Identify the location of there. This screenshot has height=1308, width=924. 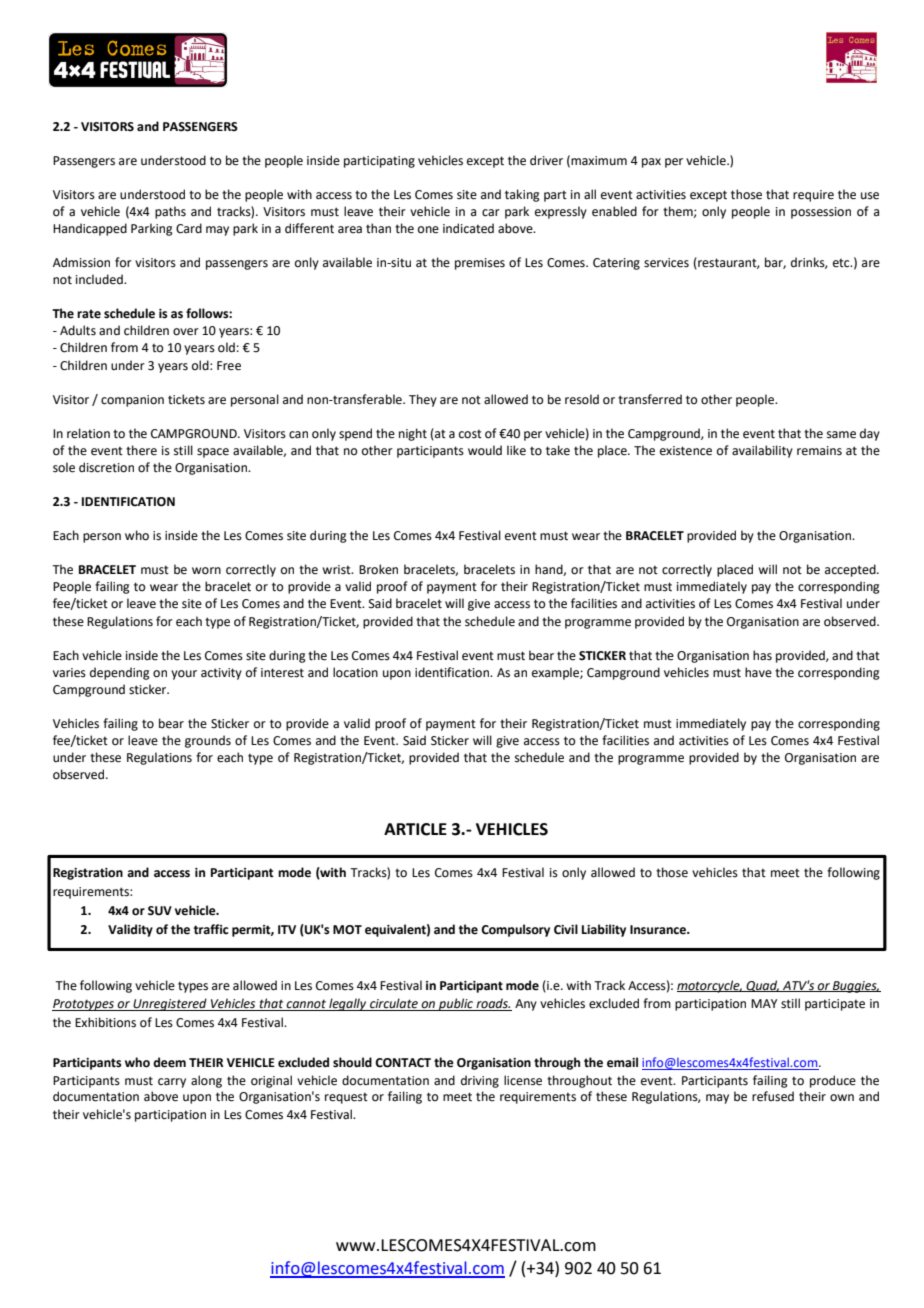
(141, 450).
